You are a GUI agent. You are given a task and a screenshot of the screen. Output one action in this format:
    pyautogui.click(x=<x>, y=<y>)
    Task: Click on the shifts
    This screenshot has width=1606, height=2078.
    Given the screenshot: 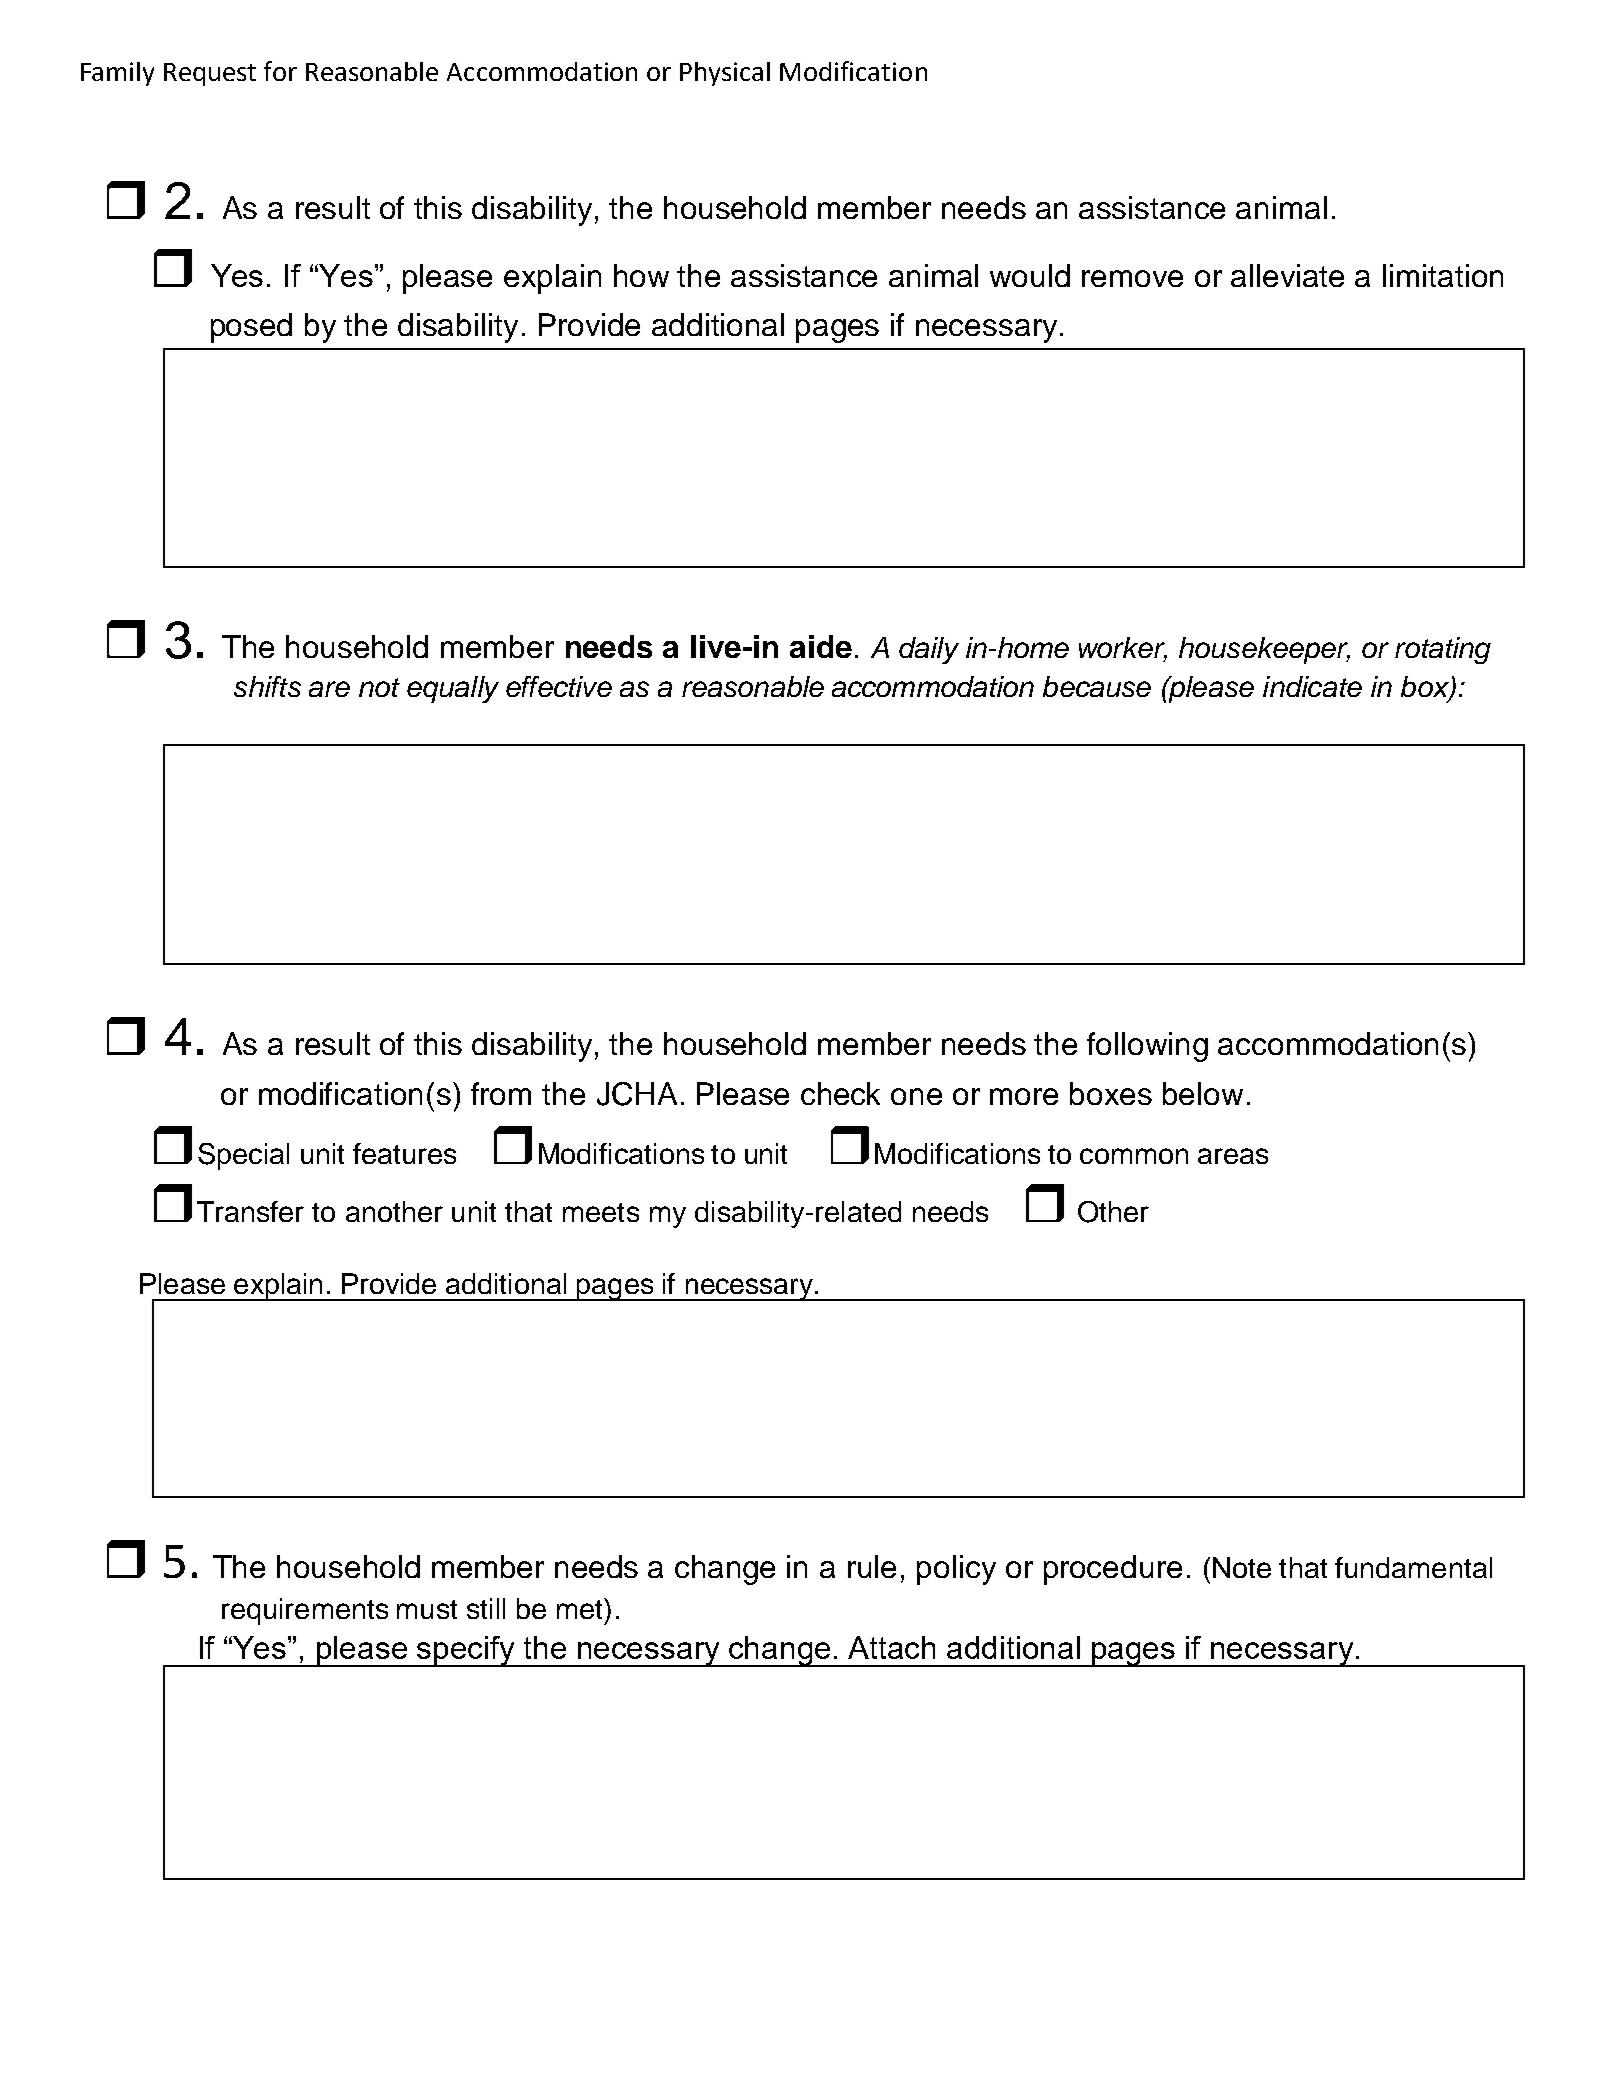 What is the action you would take?
    pyautogui.click(x=267, y=686)
